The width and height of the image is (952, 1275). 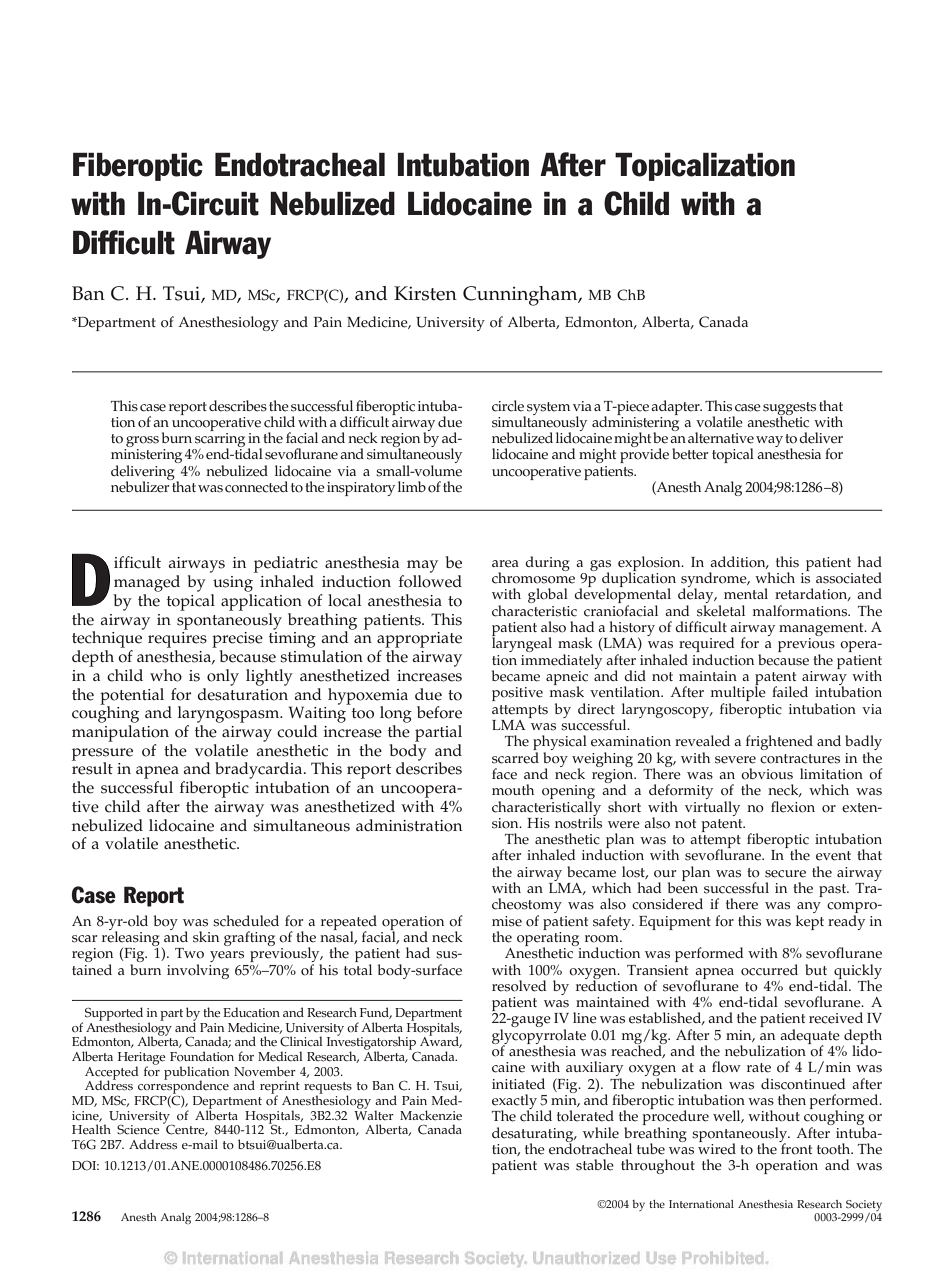 What do you see at coordinates (138, 1130) in the image?
I see `Science` at bounding box center [138, 1130].
